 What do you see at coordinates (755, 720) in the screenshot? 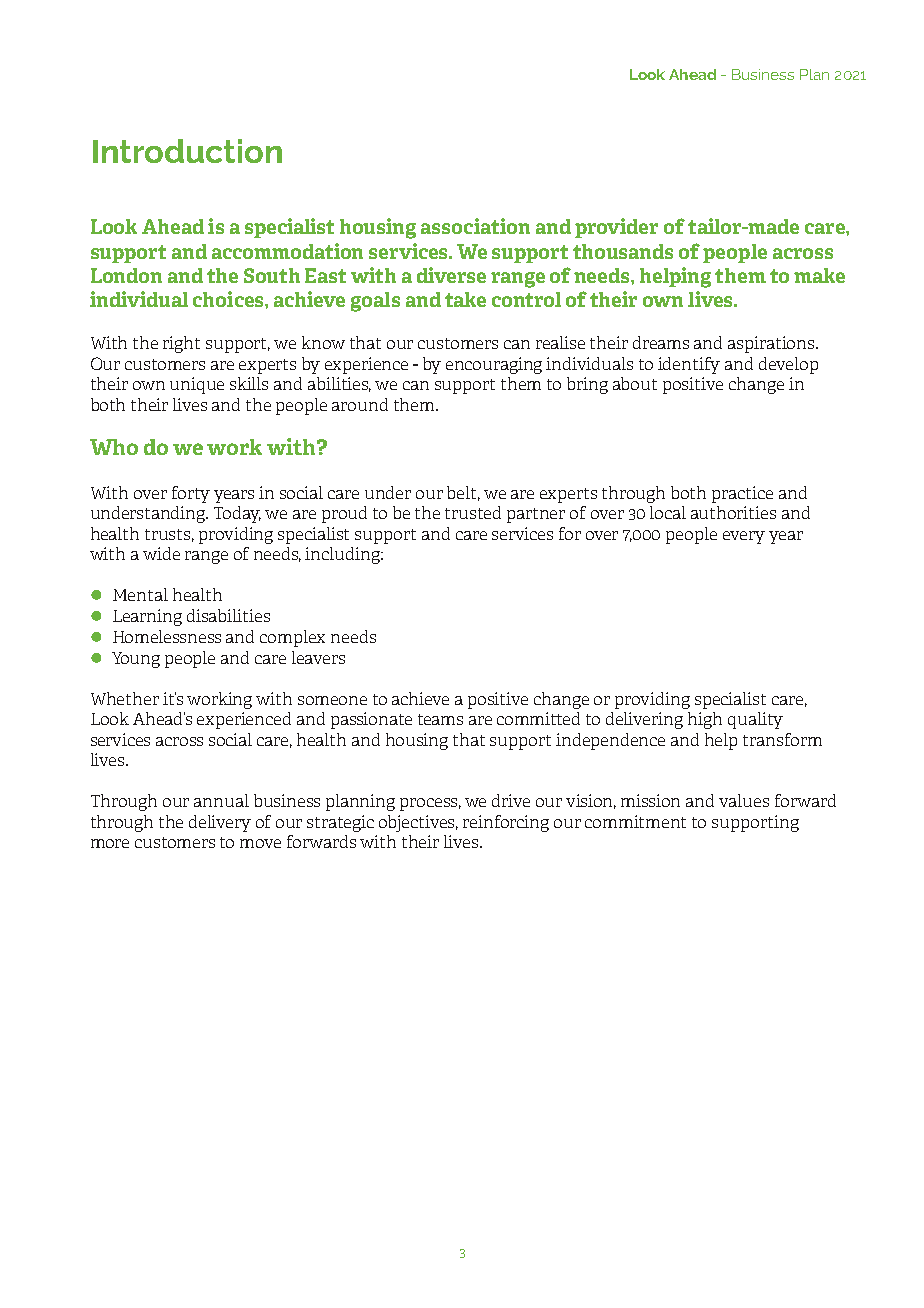
I see `quality` at bounding box center [755, 720].
